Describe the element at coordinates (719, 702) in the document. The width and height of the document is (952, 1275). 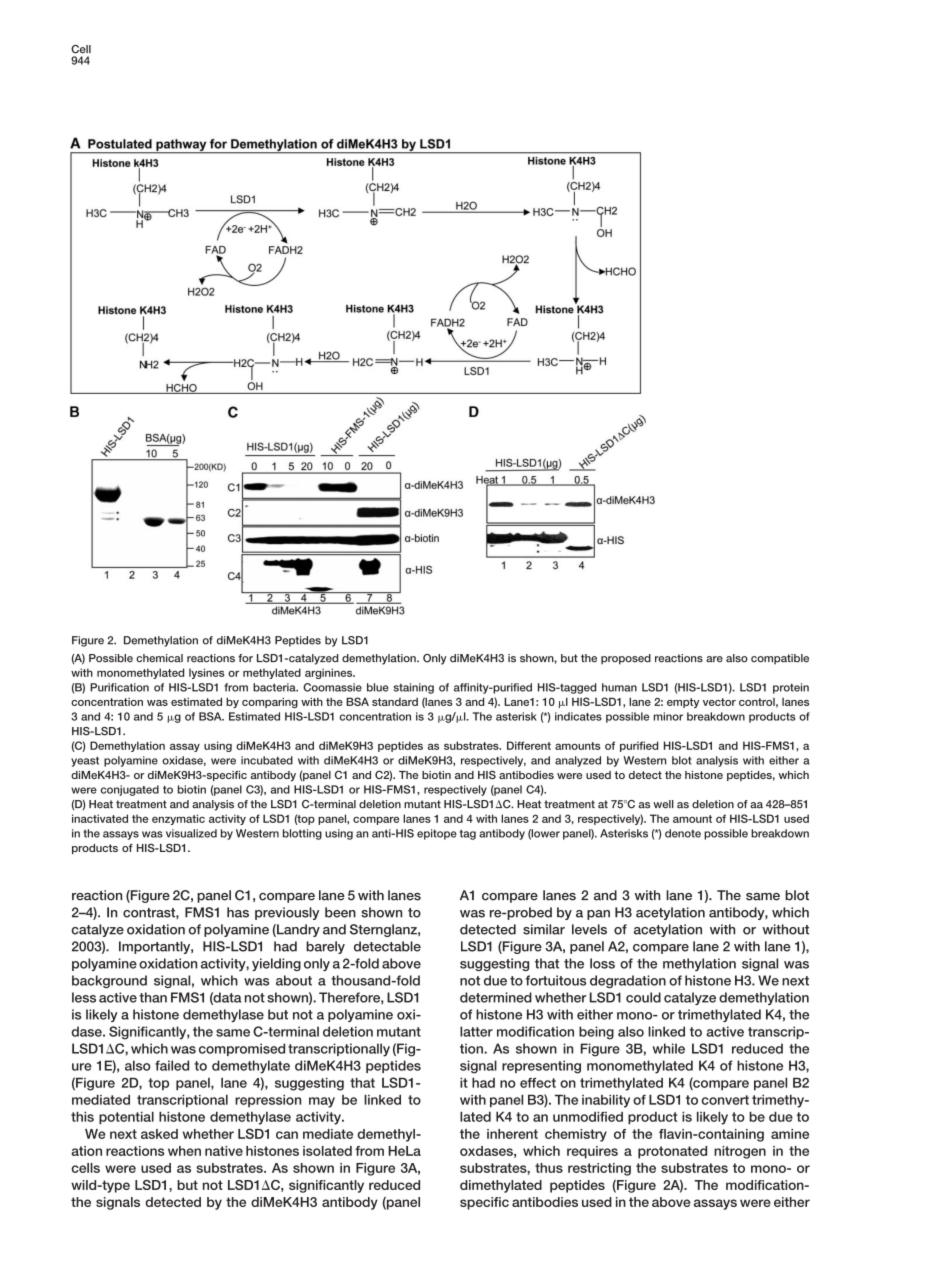
I see `vector` at that location.
